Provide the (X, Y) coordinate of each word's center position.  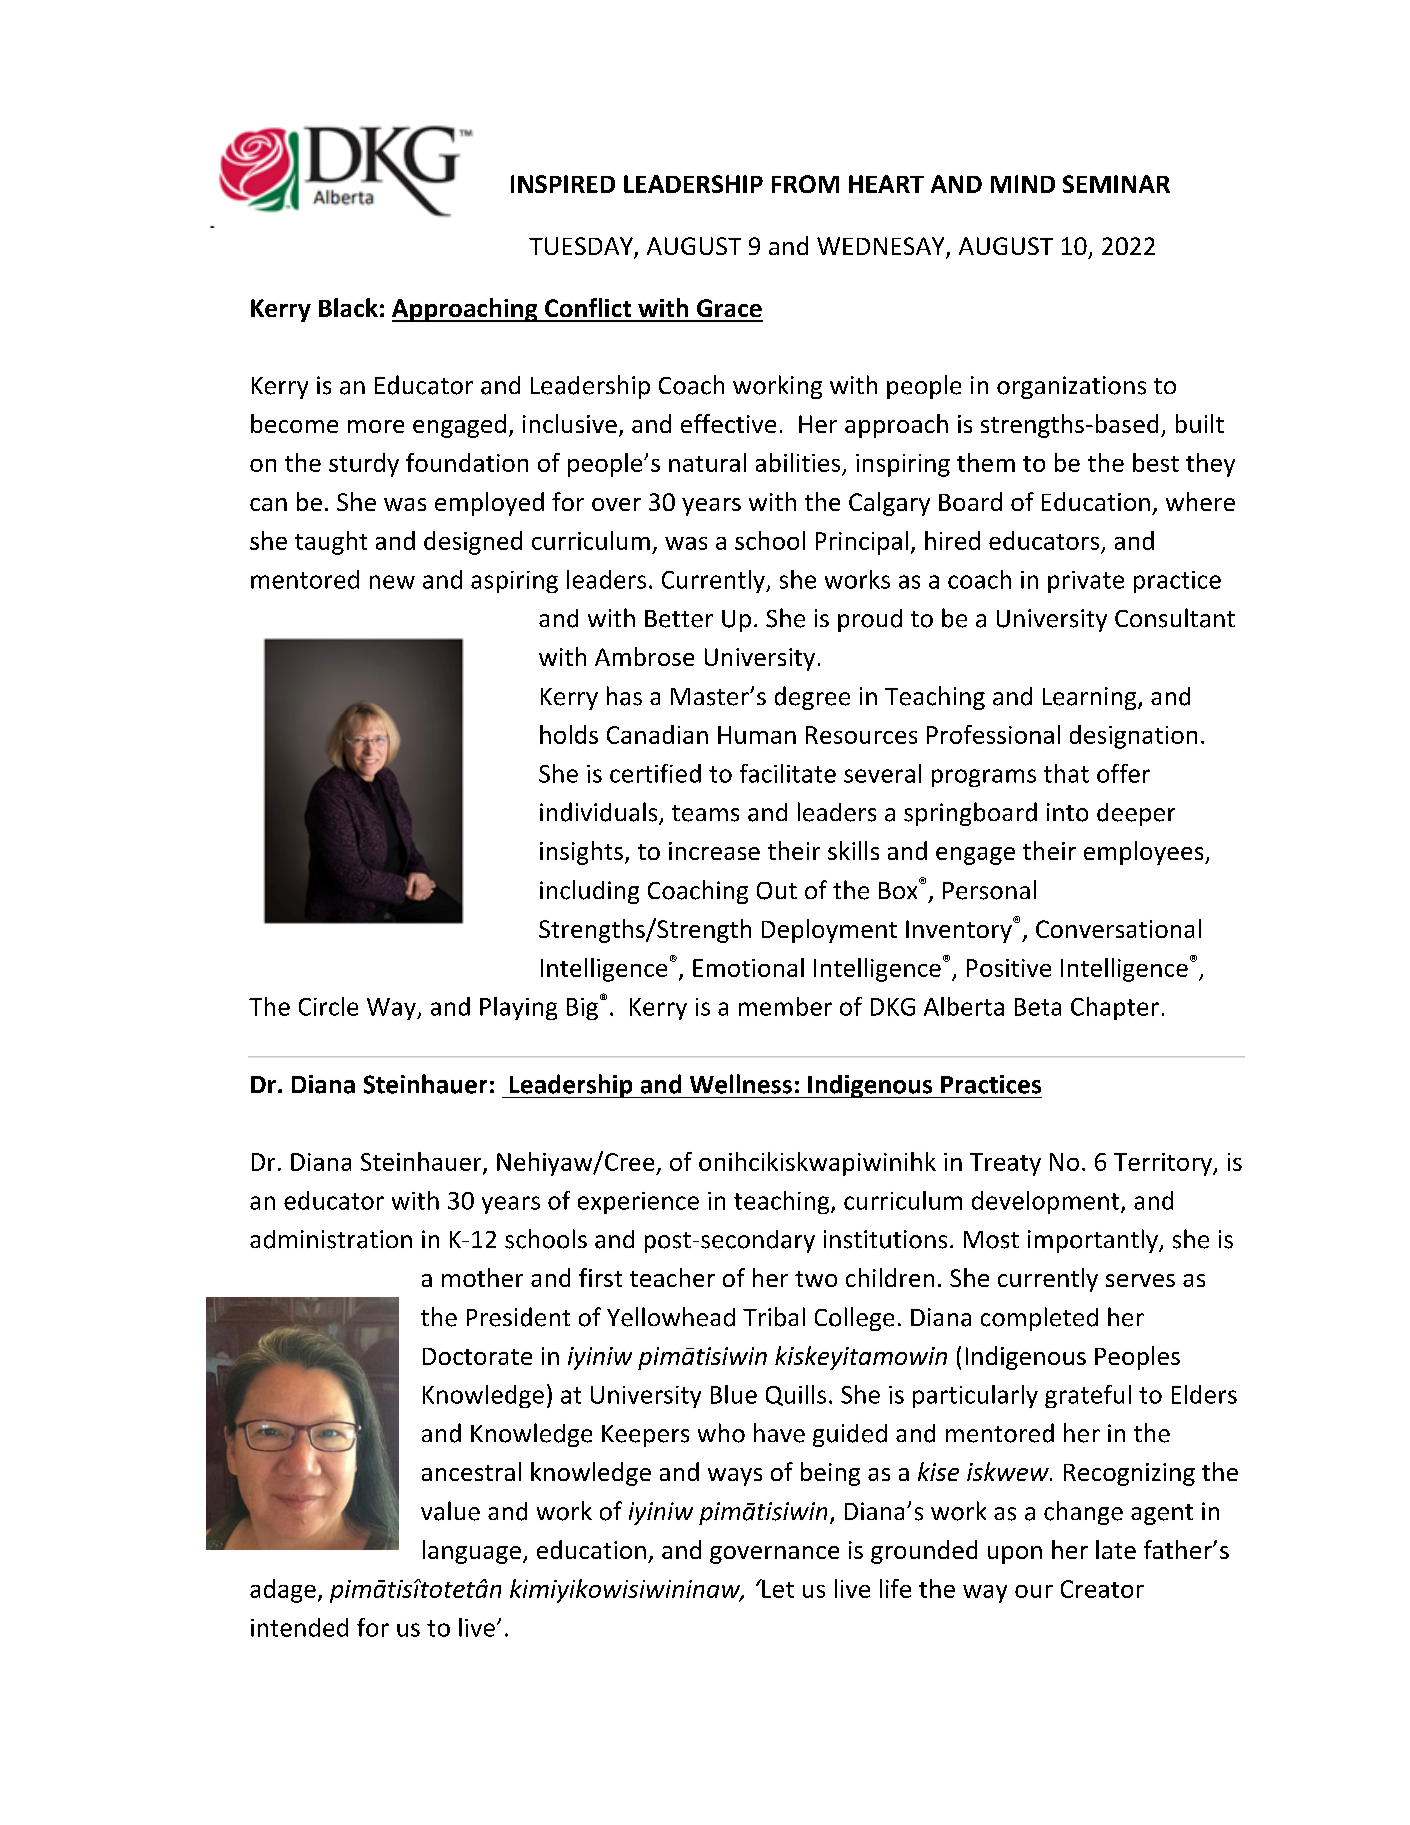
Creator (1102, 1589)
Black (348, 307)
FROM (805, 184)
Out (777, 891)
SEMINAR (1116, 184)
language (472, 1552)
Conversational (1118, 928)
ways (735, 1477)
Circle (328, 1006)
